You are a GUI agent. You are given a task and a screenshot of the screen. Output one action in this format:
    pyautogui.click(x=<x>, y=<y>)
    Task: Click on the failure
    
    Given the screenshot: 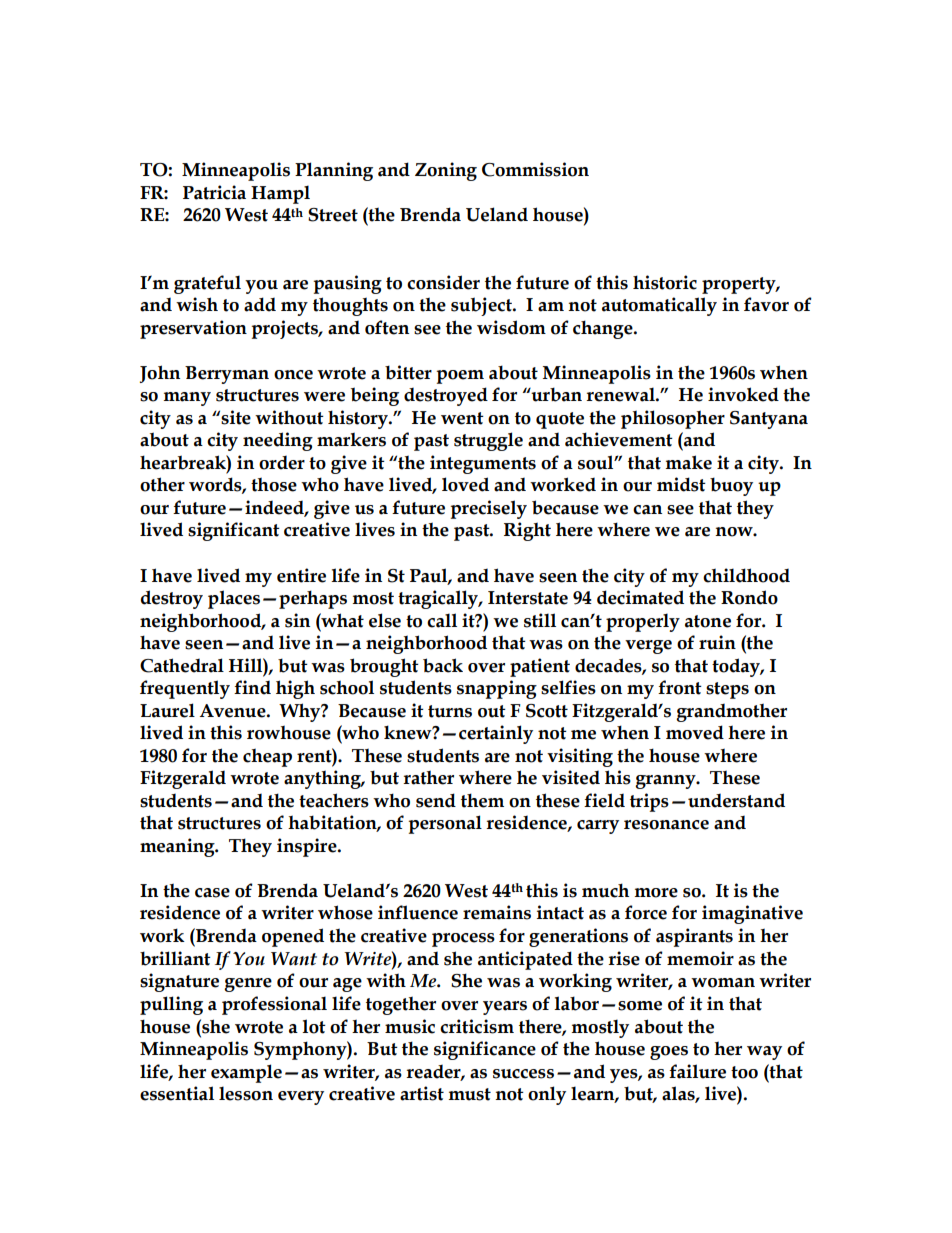 What is the action you would take?
    pyautogui.click(x=697, y=1071)
